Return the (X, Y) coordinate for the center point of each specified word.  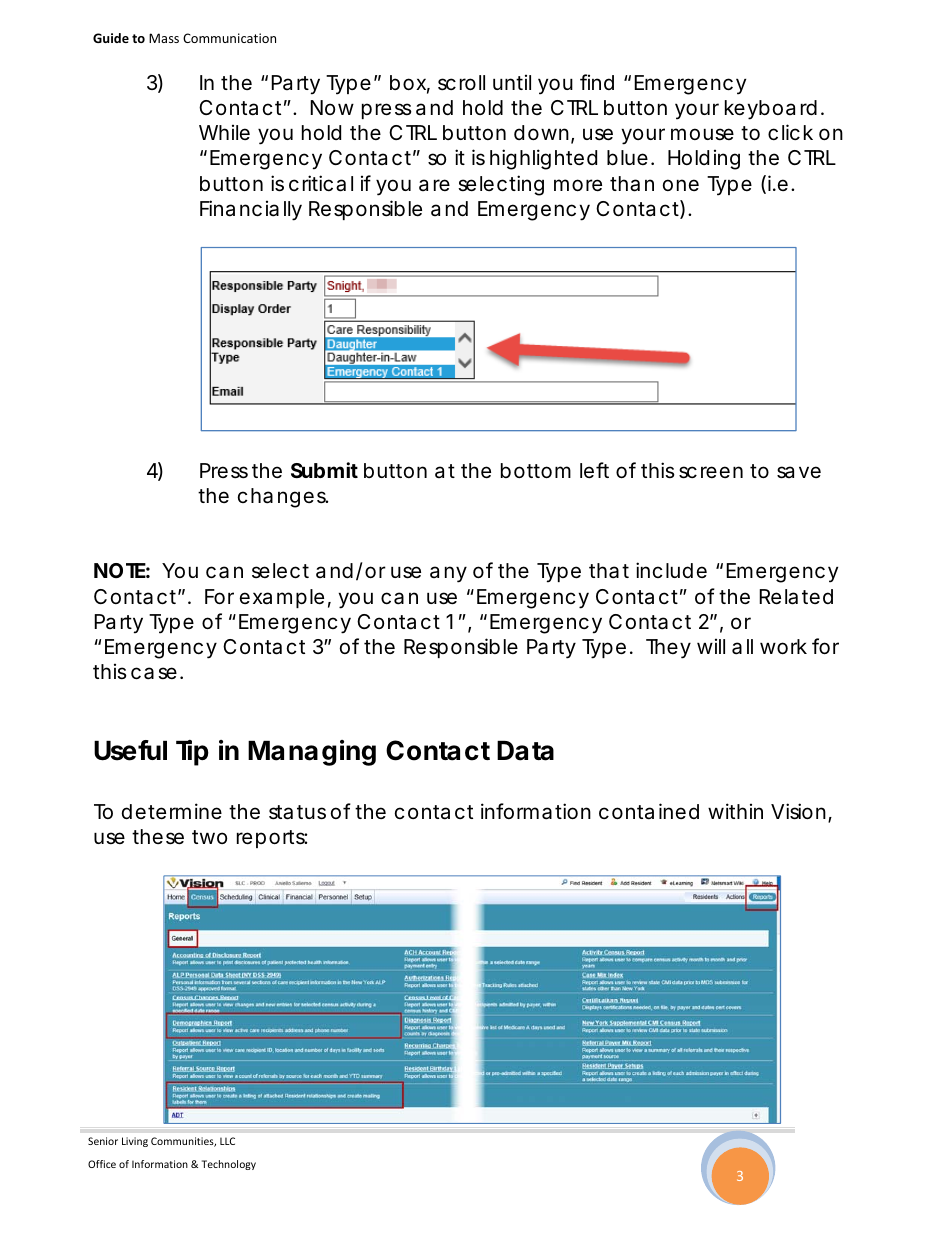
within (735, 811)
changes (283, 498)
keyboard (771, 110)
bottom (536, 470)
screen (711, 472)
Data (525, 751)
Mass (164, 38)
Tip (192, 753)
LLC (227, 1141)
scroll (461, 83)
